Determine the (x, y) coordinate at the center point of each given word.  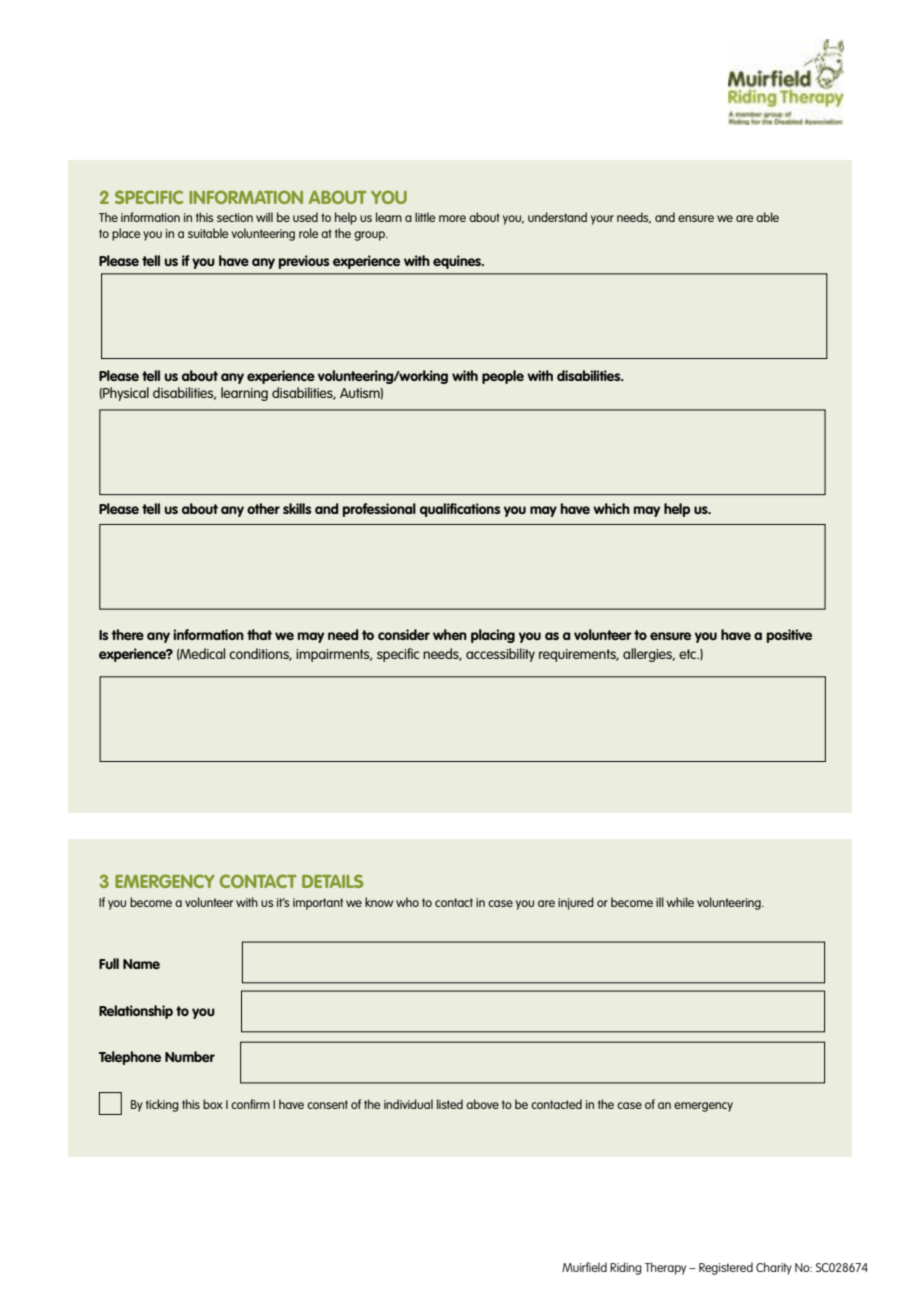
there (127, 634)
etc (689, 654)
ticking (162, 1105)
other (263, 508)
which (611, 508)
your (602, 220)
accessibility (500, 655)
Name (141, 964)
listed (450, 1104)
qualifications (460, 510)
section (235, 217)
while (680, 902)
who (407, 902)
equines (458, 262)
